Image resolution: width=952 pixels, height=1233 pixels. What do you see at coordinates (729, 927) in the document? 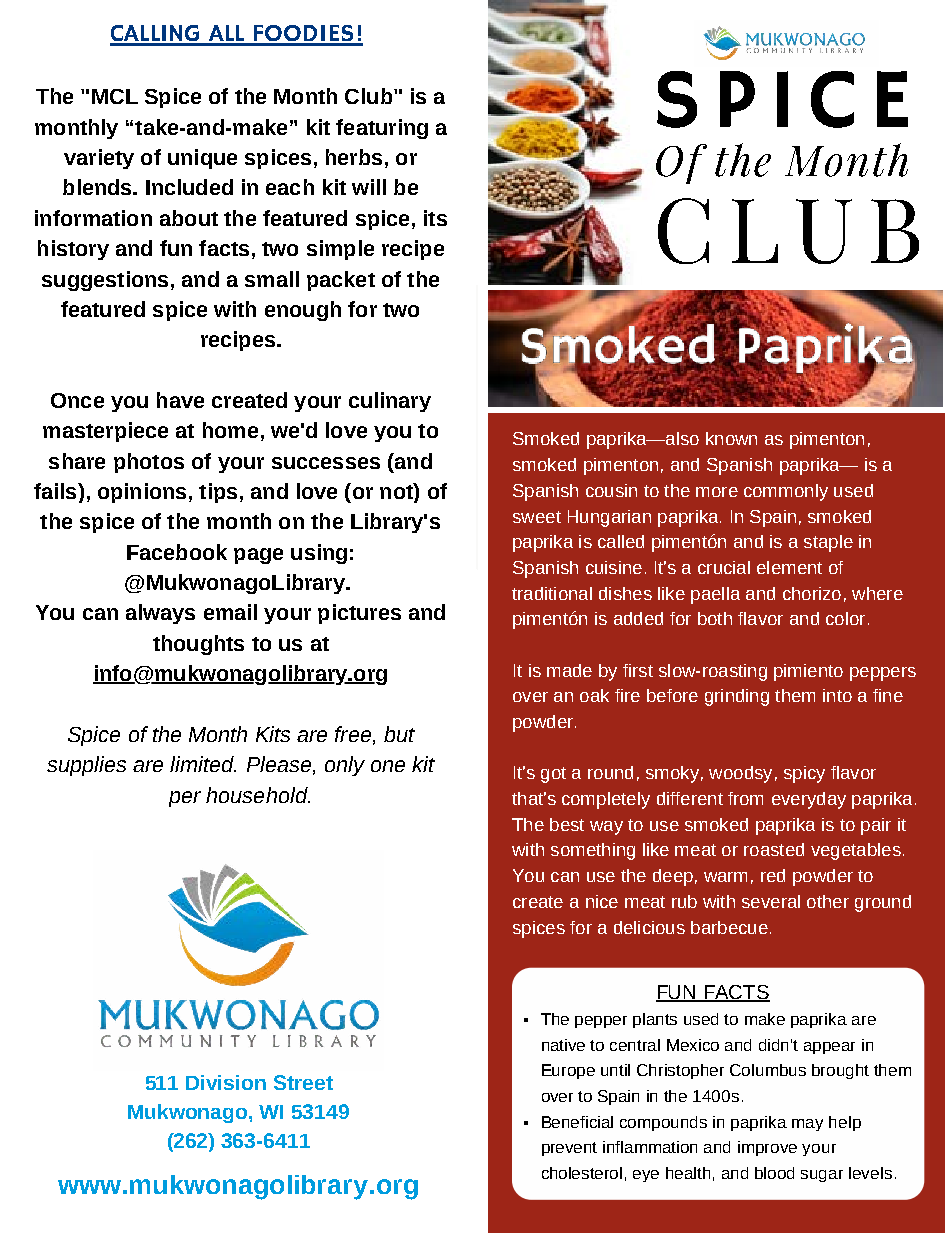
I see `barbecue` at bounding box center [729, 927].
